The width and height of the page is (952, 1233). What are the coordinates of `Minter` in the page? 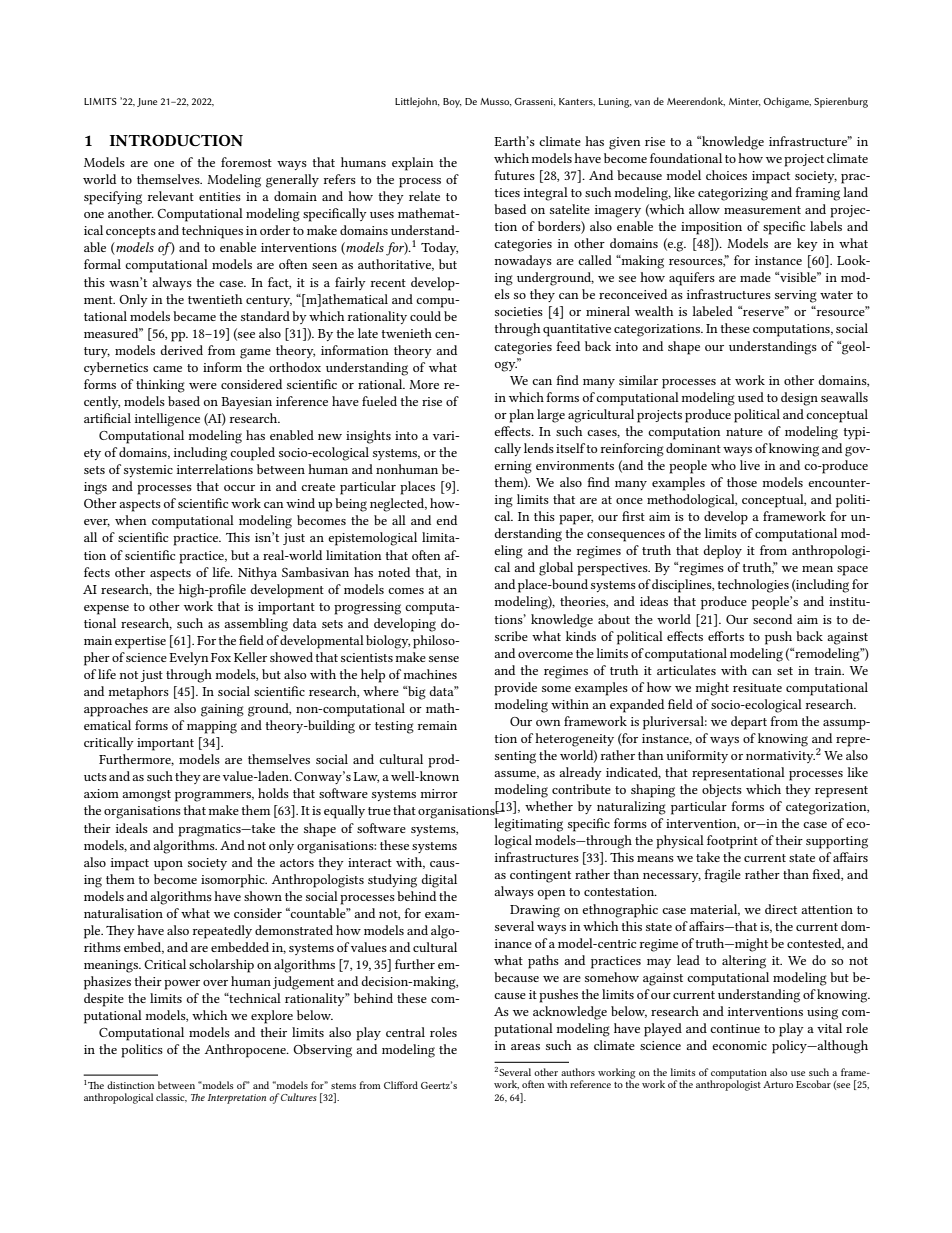 It's located at (744, 102).
